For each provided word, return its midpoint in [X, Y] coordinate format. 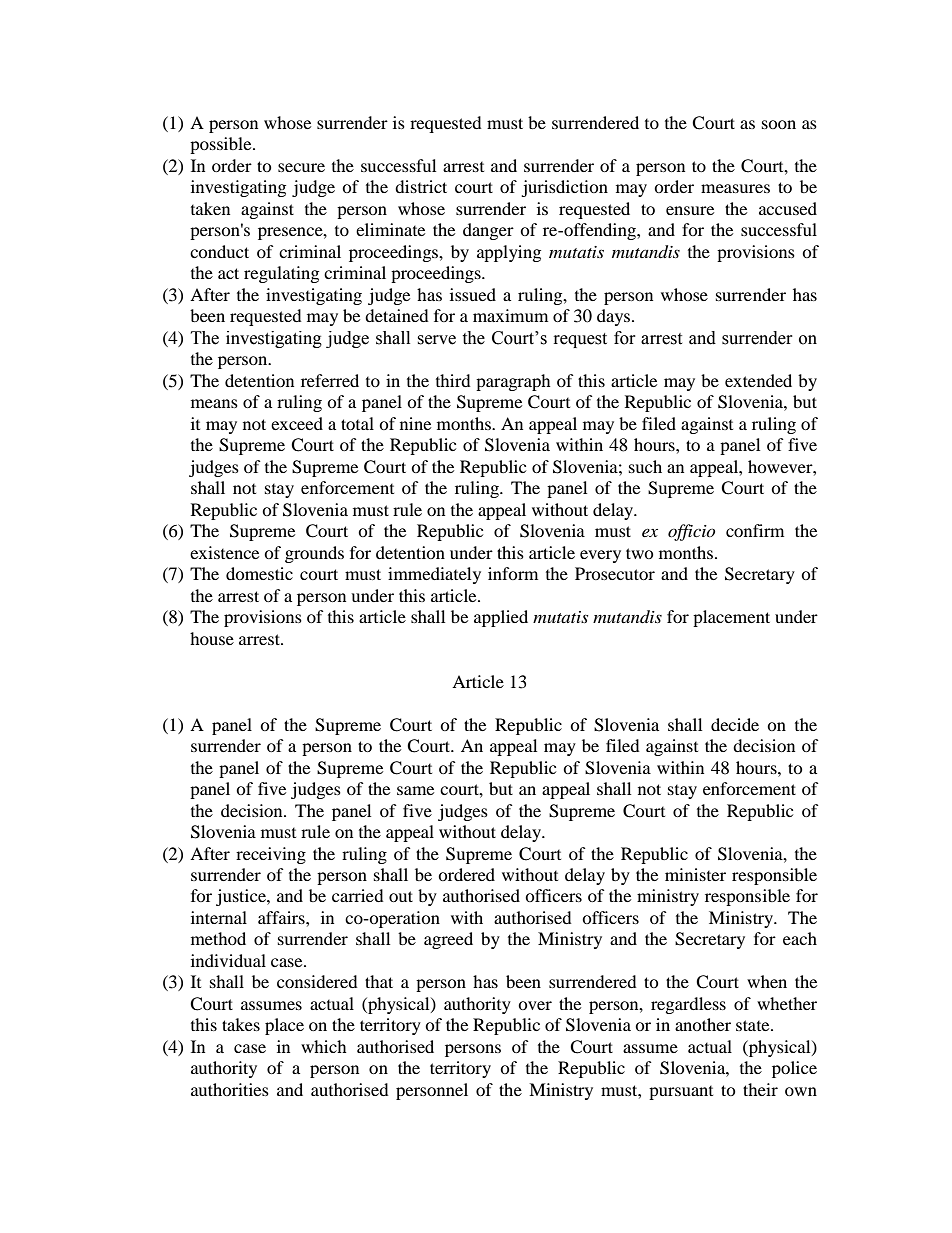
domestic [259, 573]
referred [330, 380]
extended [758, 380]
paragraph [513, 382]
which [324, 1046]
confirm [755, 530]
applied [501, 618]
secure [301, 167]
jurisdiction [564, 188]
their [760, 1089]
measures [735, 188]
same [415, 790]
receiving [271, 855]
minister [695, 874]
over [535, 1005]
